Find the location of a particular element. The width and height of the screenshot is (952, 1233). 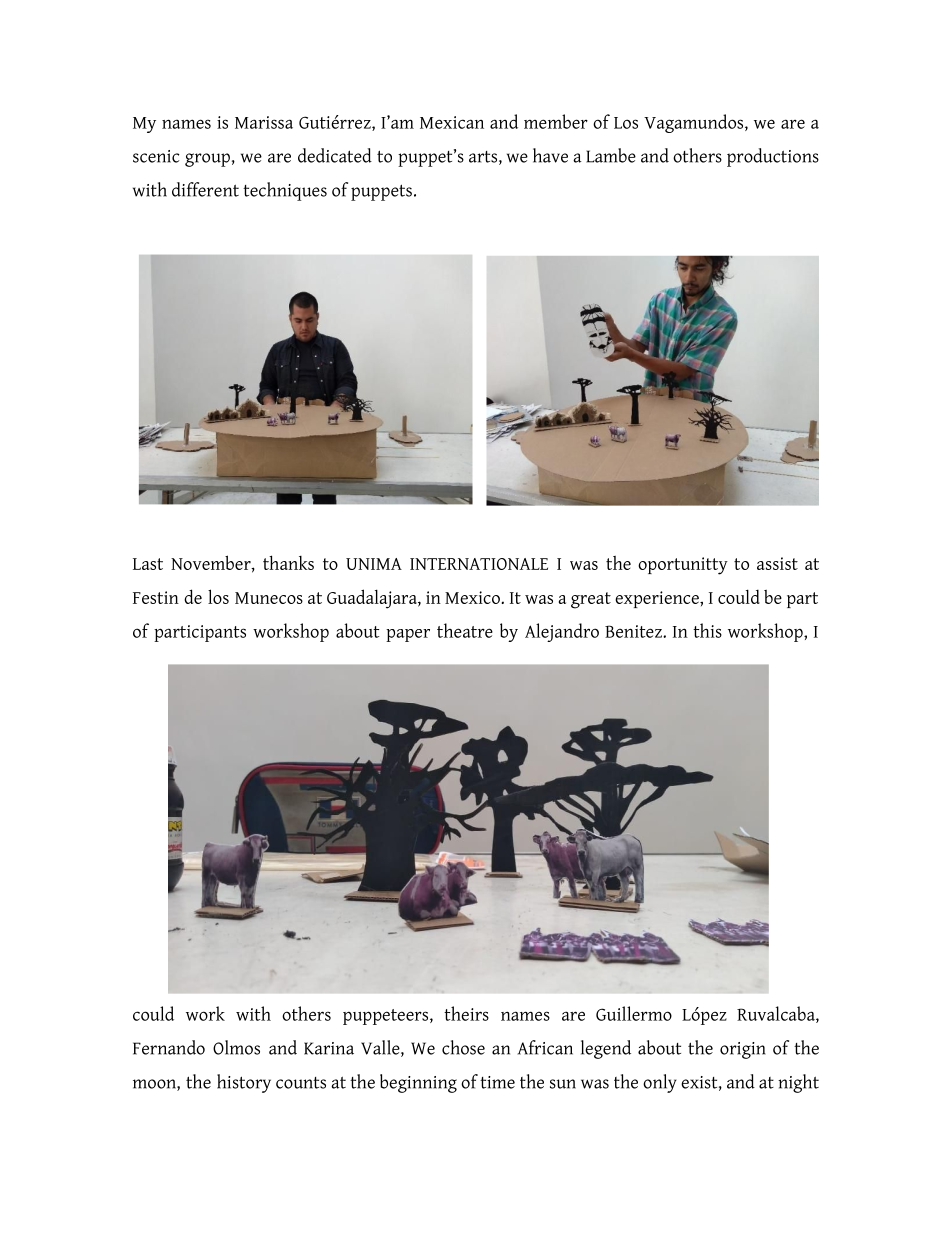

history is located at coordinates (244, 1083).
